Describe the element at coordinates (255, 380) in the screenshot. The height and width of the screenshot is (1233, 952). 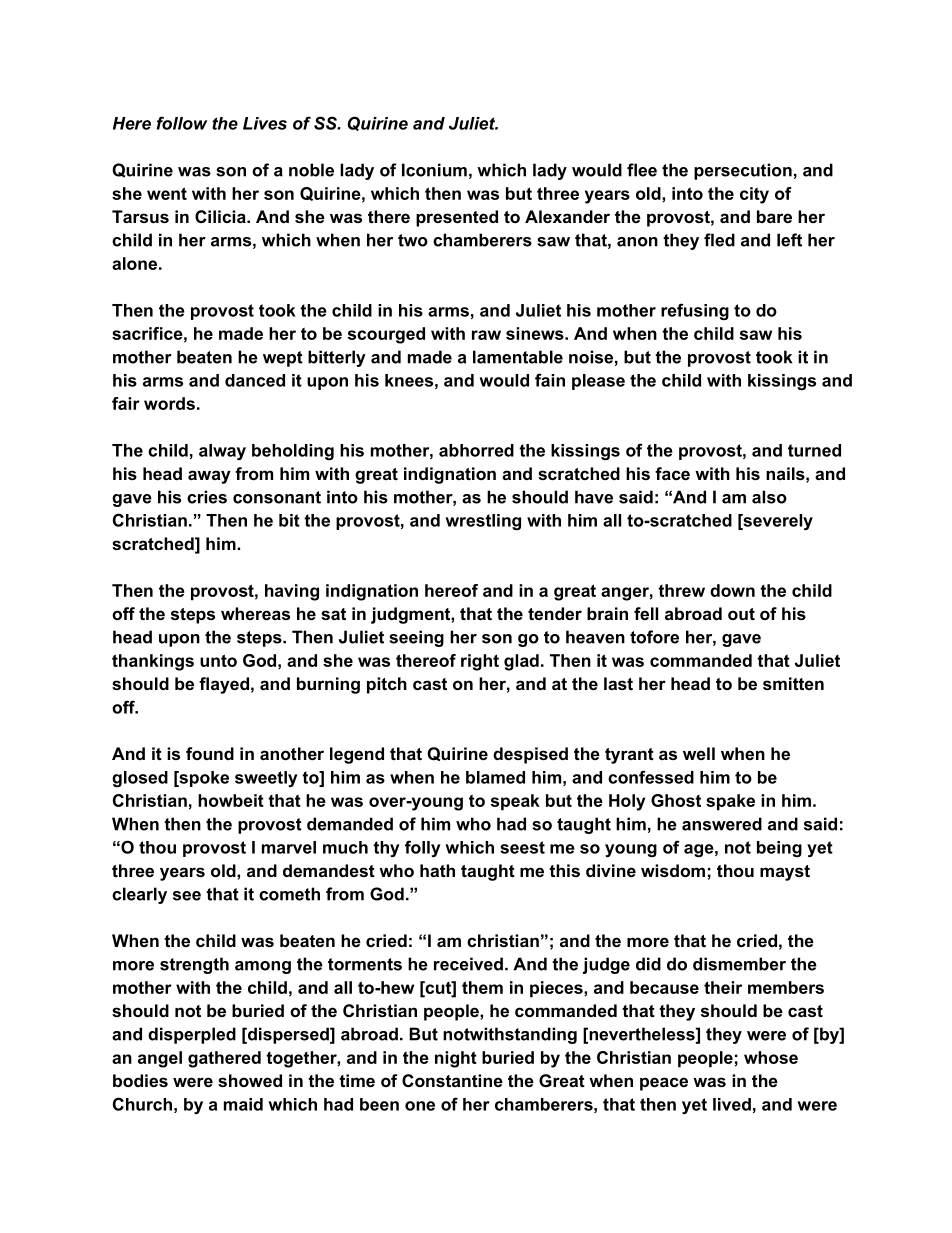
I see `danced` at that location.
